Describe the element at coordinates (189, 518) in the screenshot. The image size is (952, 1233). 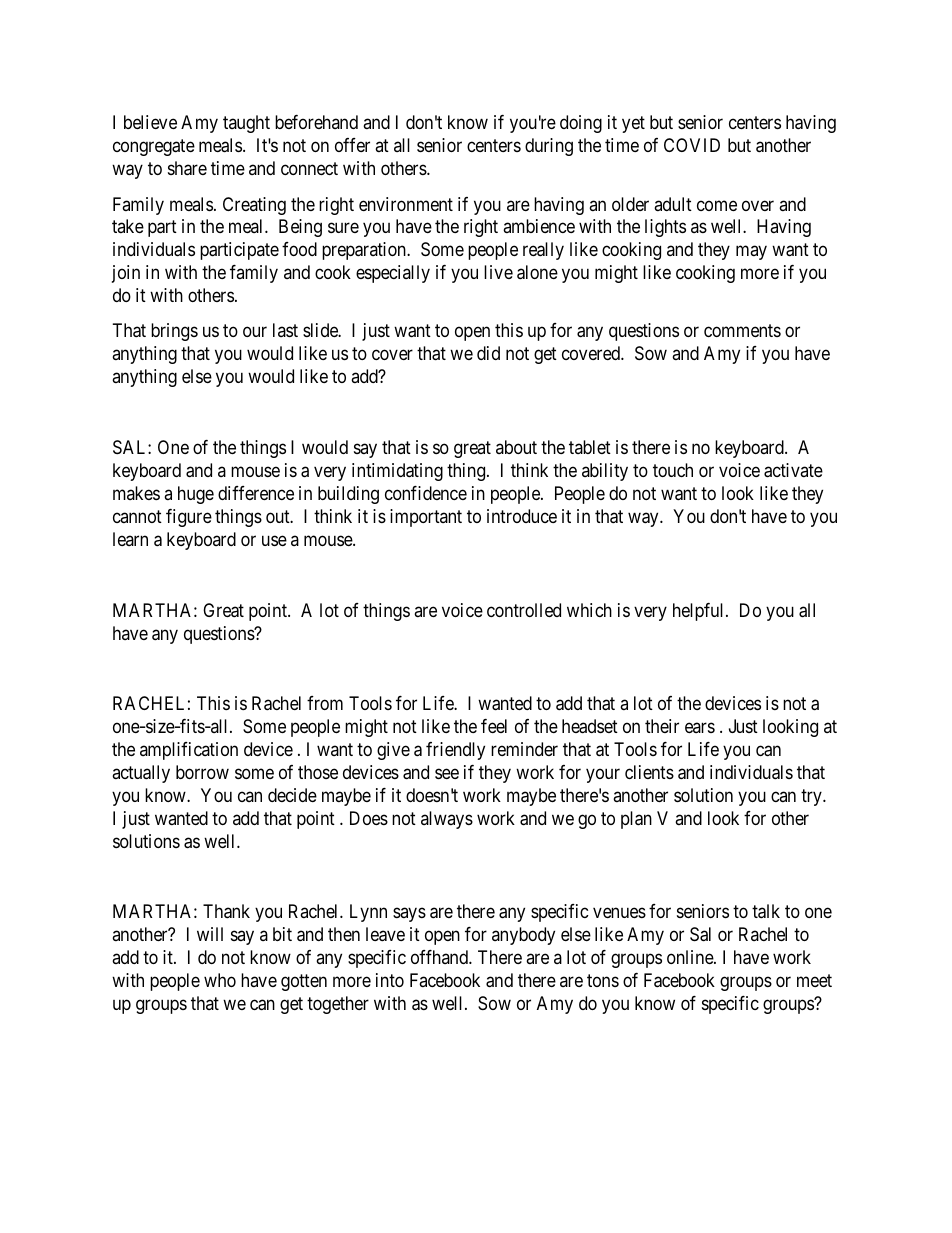
I see `figure` at that location.
